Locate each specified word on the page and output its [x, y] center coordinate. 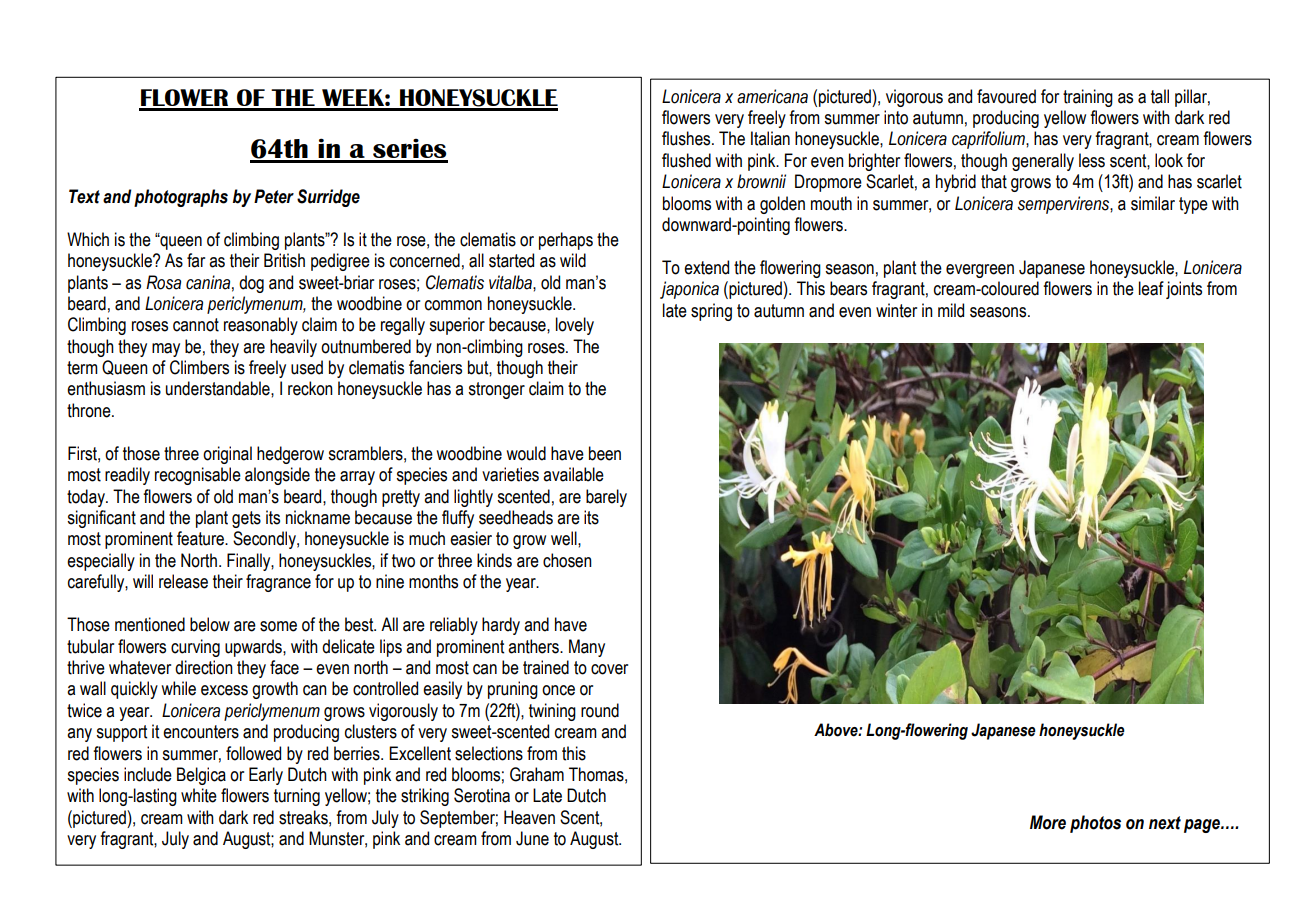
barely [606, 498]
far [196, 260]
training [1088, 98]
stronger [496, 390]
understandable [219, 388]
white [199, 795]
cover [609, 669]
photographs [181, 198]
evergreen [980, 271]
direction [204, 667]
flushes [687, 138]
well [565, 538]
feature [201, 538]
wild [573, 260]
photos [1095, 824]
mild [951, 310]
